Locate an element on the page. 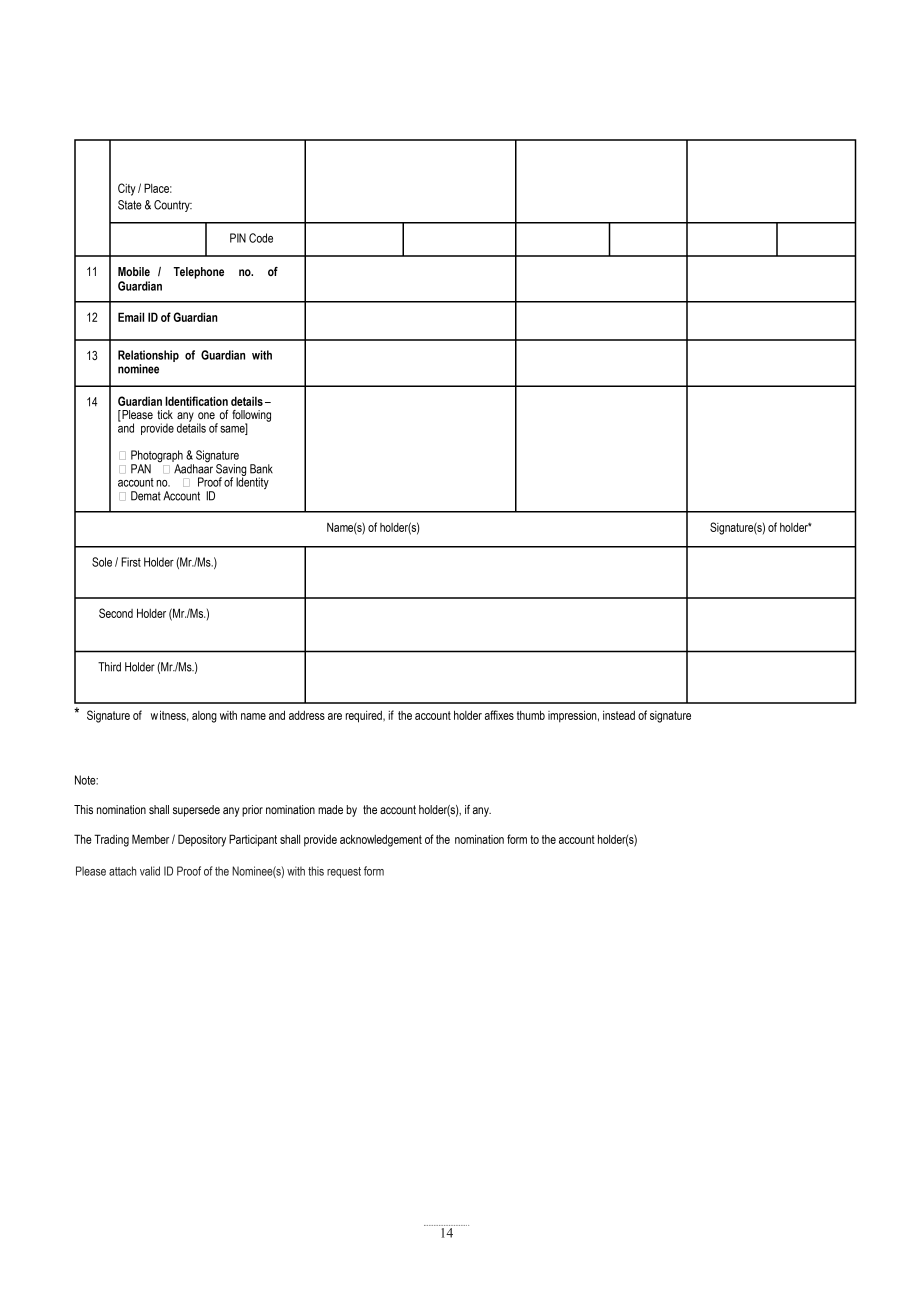 The image size is (924, 1308). Member is located at coordinates (150, 839).
